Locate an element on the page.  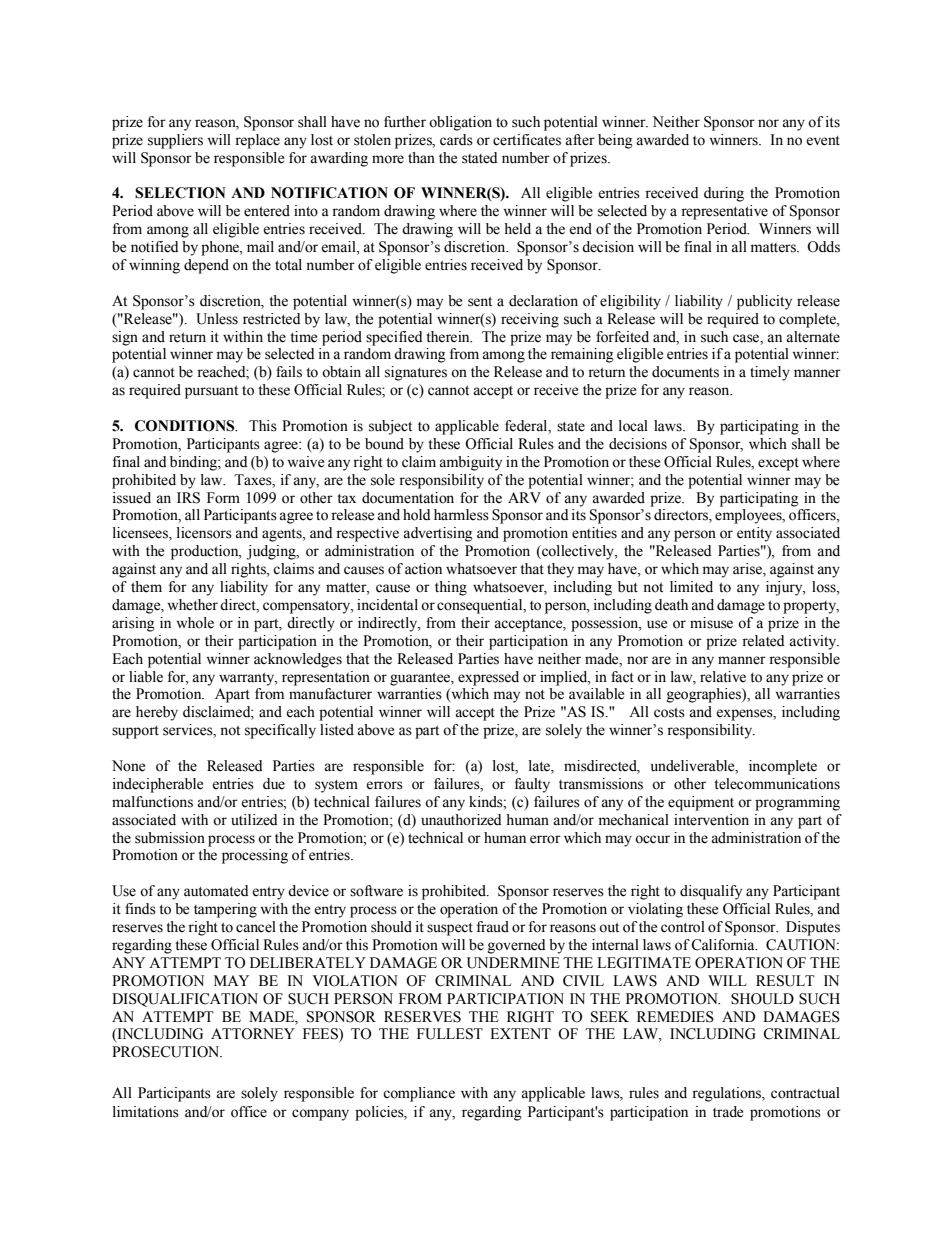
suppliers is located at coordinates (175, 141).
